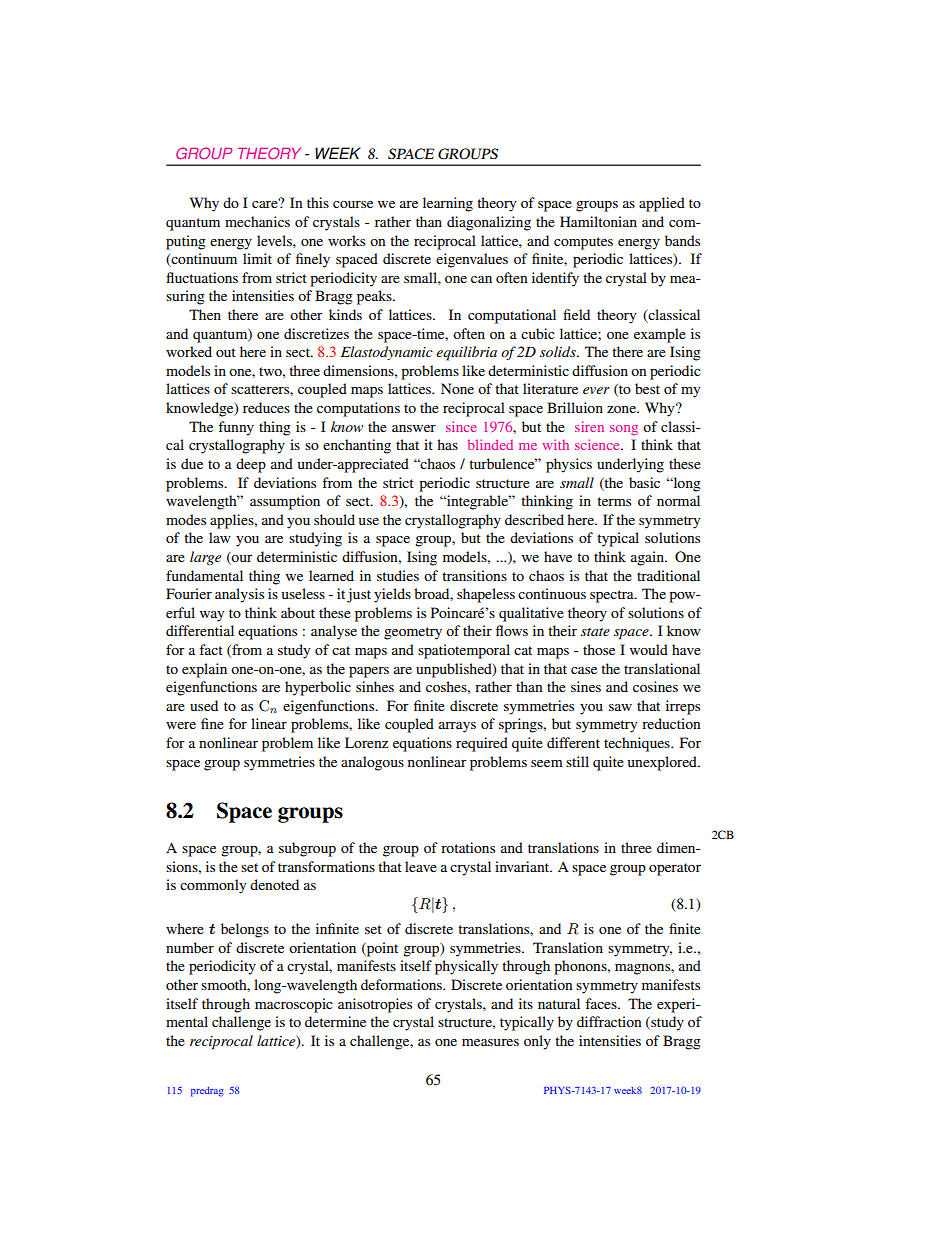 The height and width of the screenshot is (1233, 952). I want to click on used, so click(204, 705).
